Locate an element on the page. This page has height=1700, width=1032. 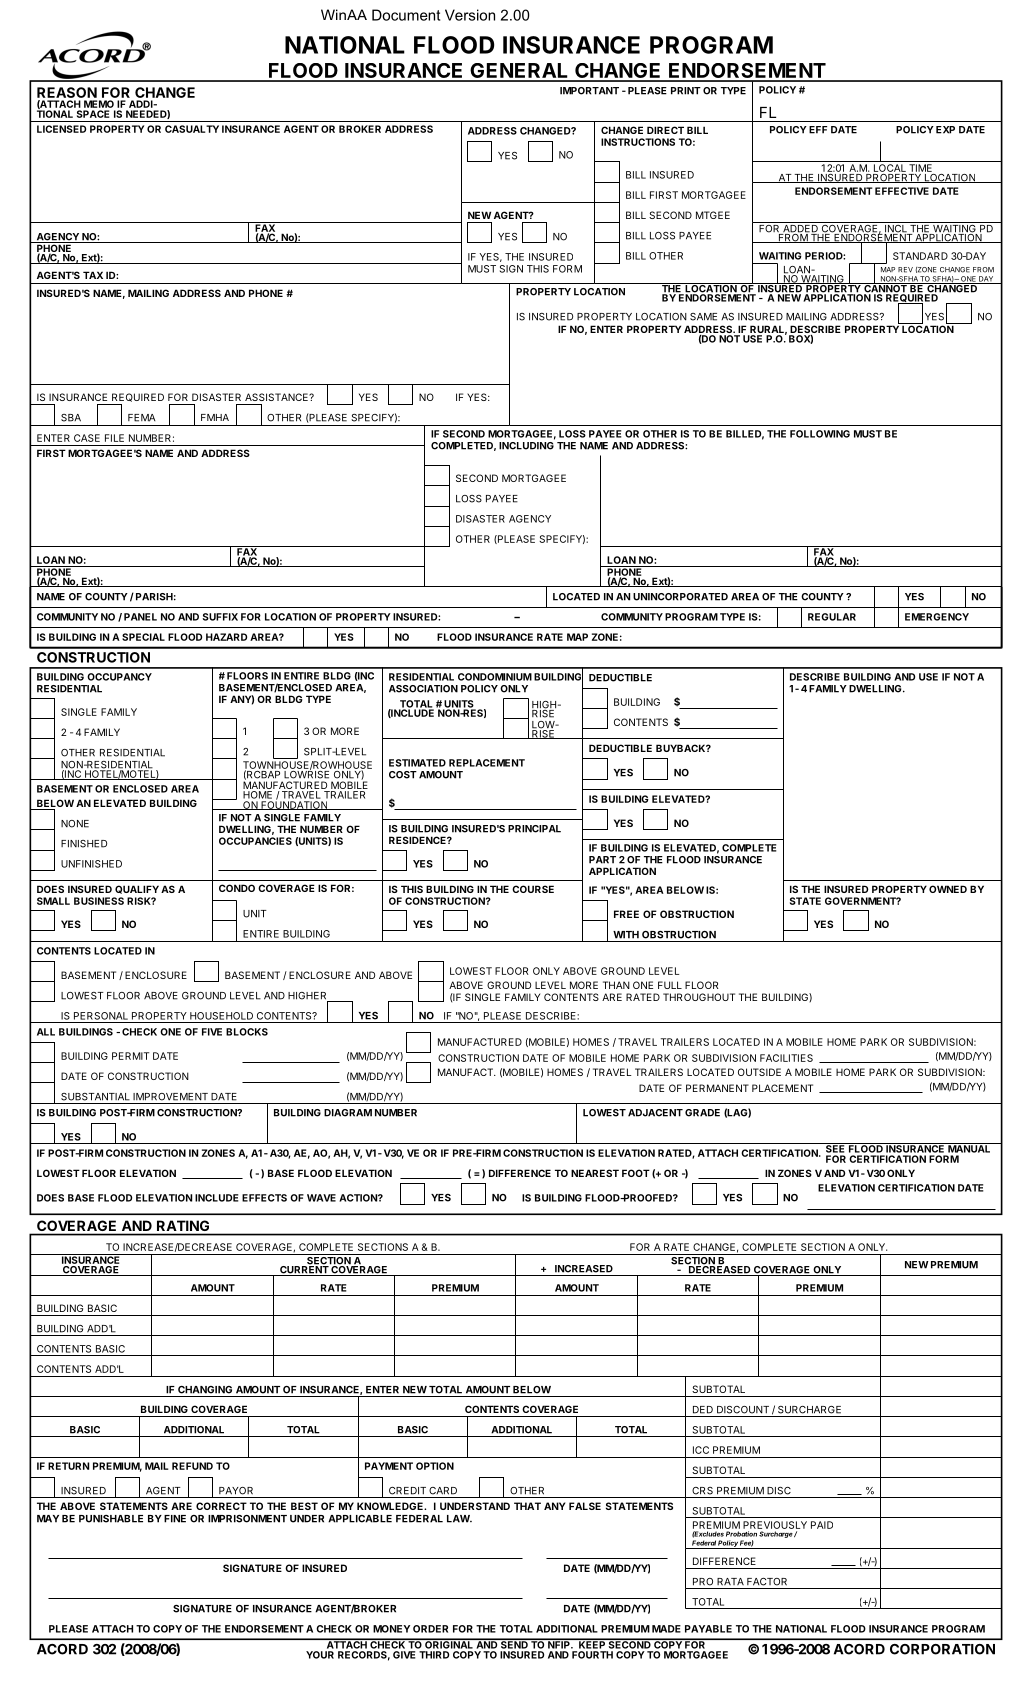
EXP is located at coordinates (945, 130).
